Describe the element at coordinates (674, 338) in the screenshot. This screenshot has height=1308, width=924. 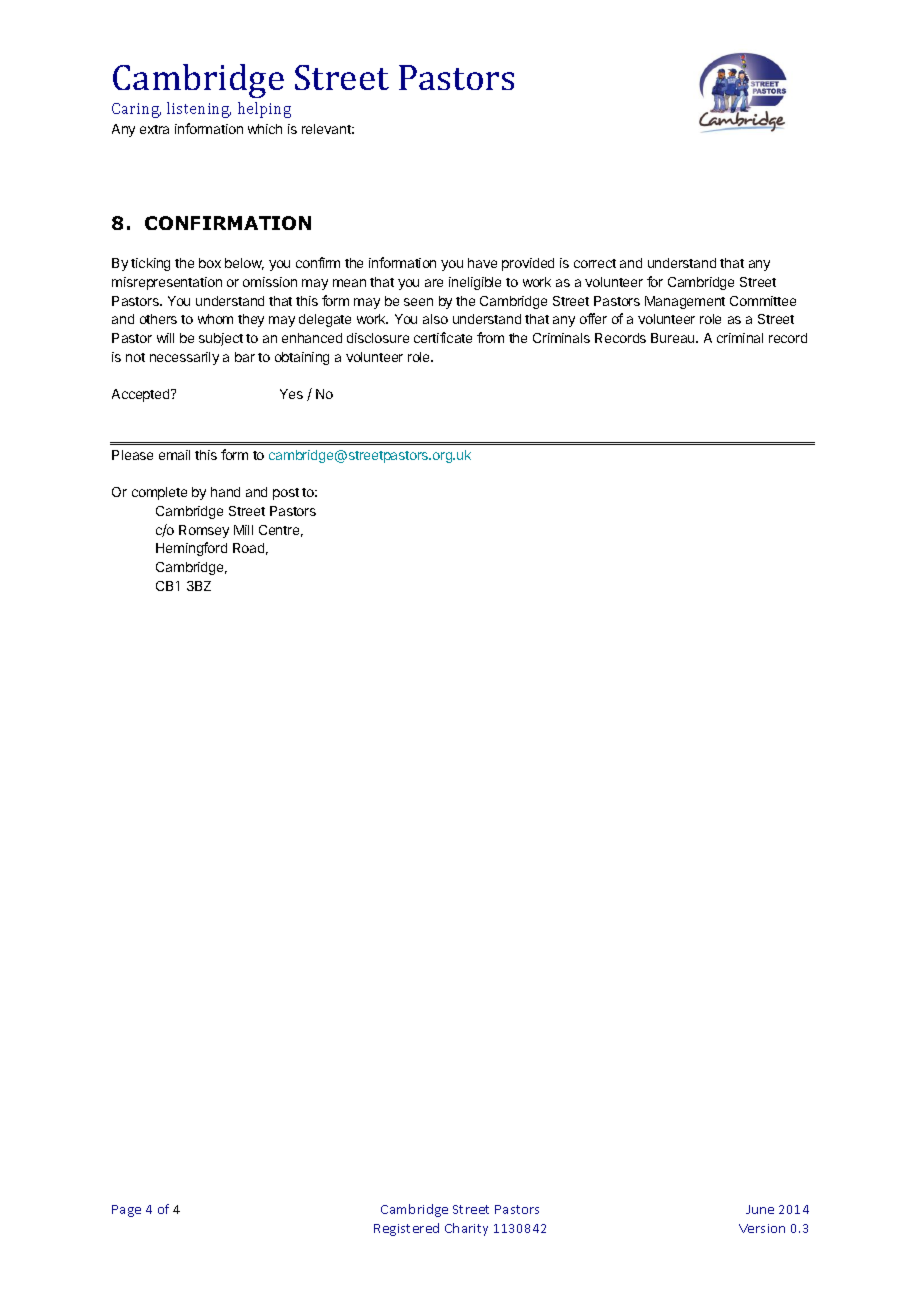
I see `Bureau` at that location.
